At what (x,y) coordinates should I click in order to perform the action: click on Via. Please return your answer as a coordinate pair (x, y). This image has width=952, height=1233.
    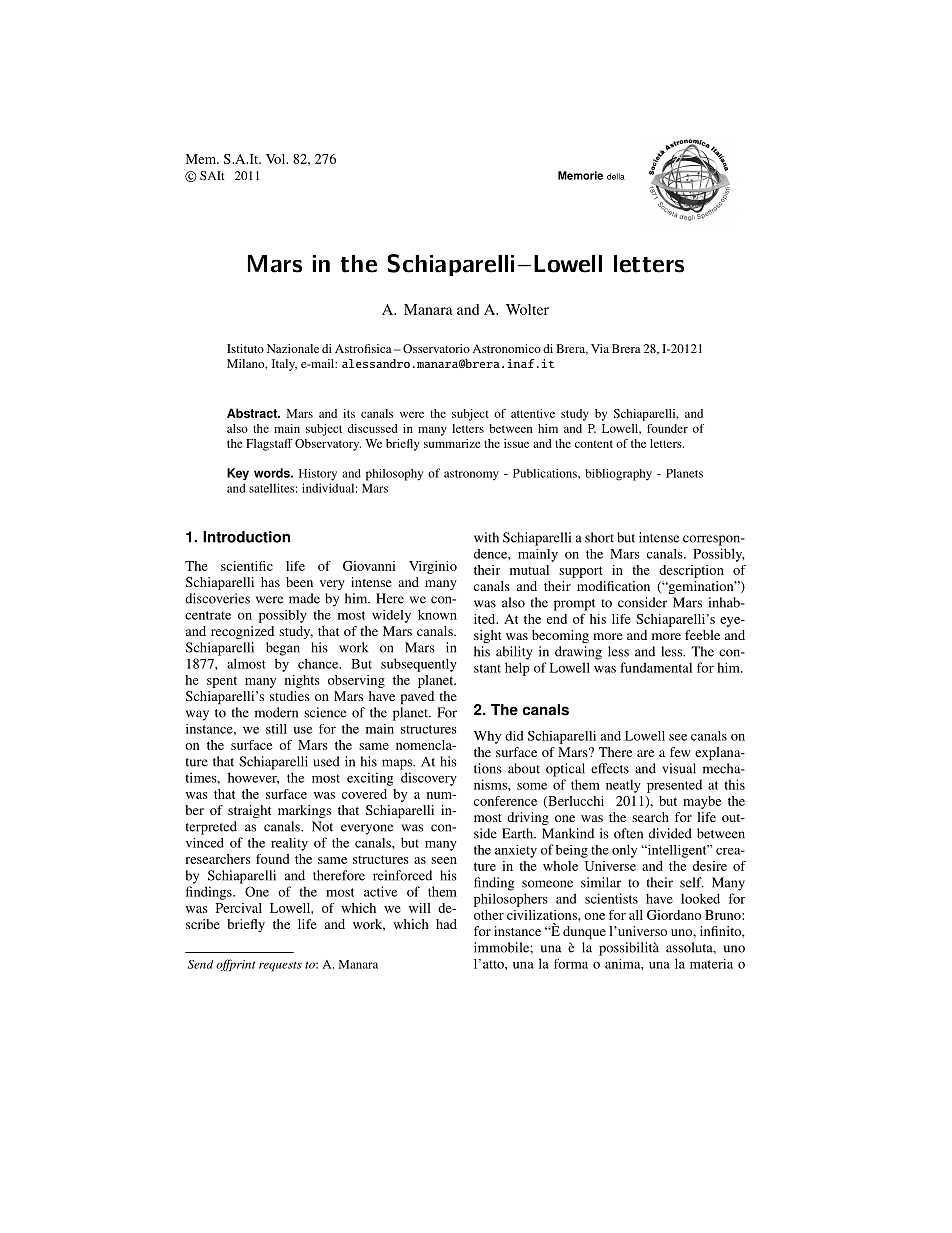
    Looking at the image, I should click on (600, 348).
